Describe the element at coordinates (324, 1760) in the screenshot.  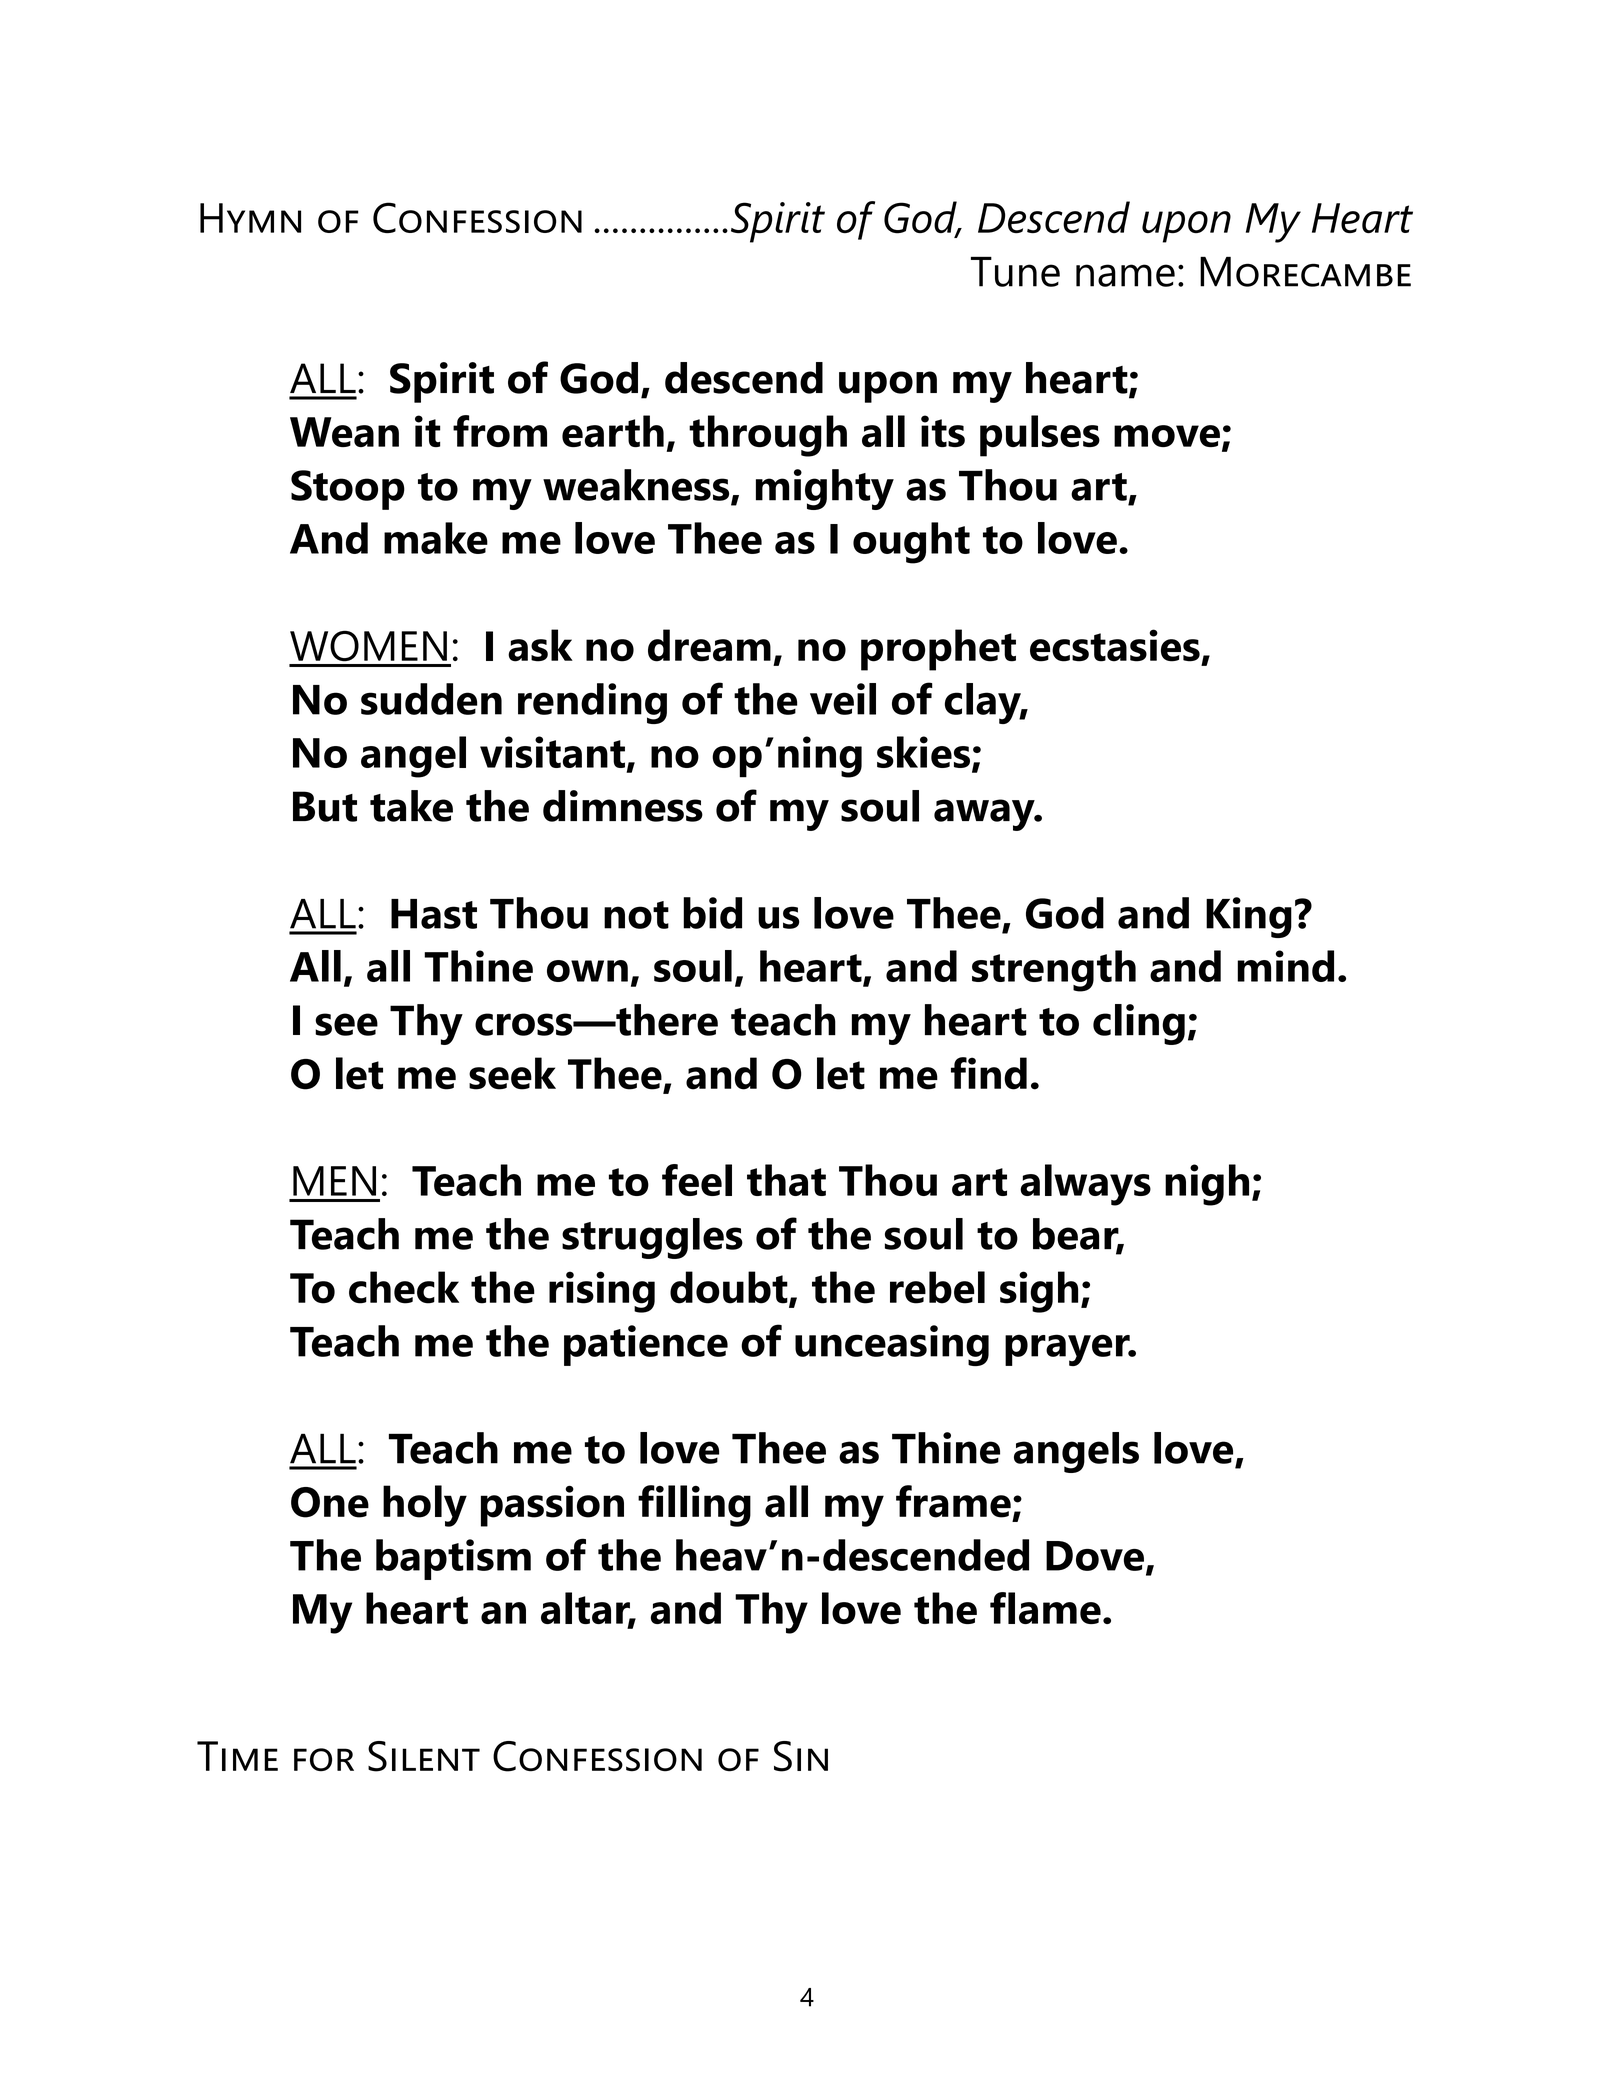
I see `for` at that location.
